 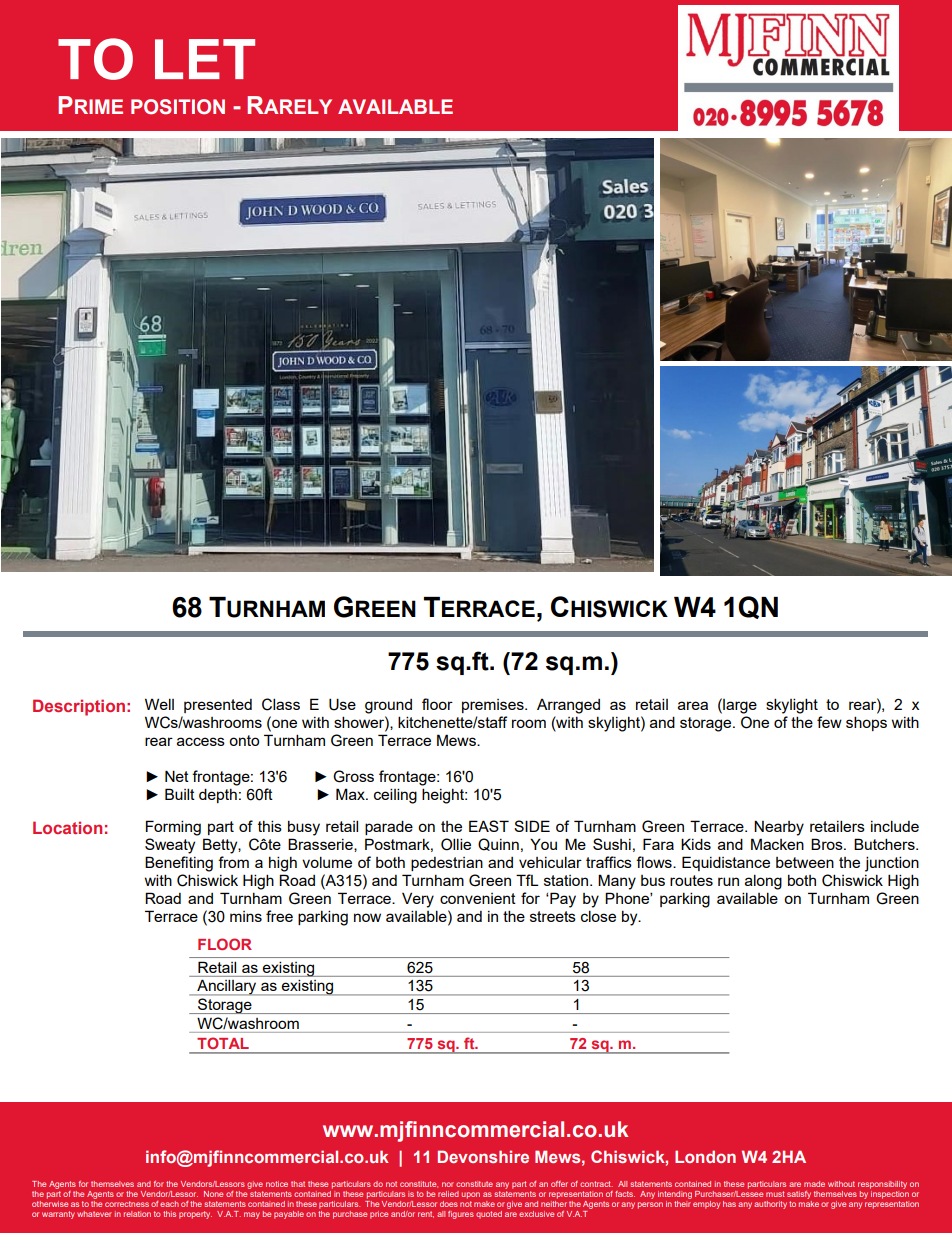 What do you see at coordinates (169, 1204) in the document?
I see `each` at bounding box center [169, 1204].
